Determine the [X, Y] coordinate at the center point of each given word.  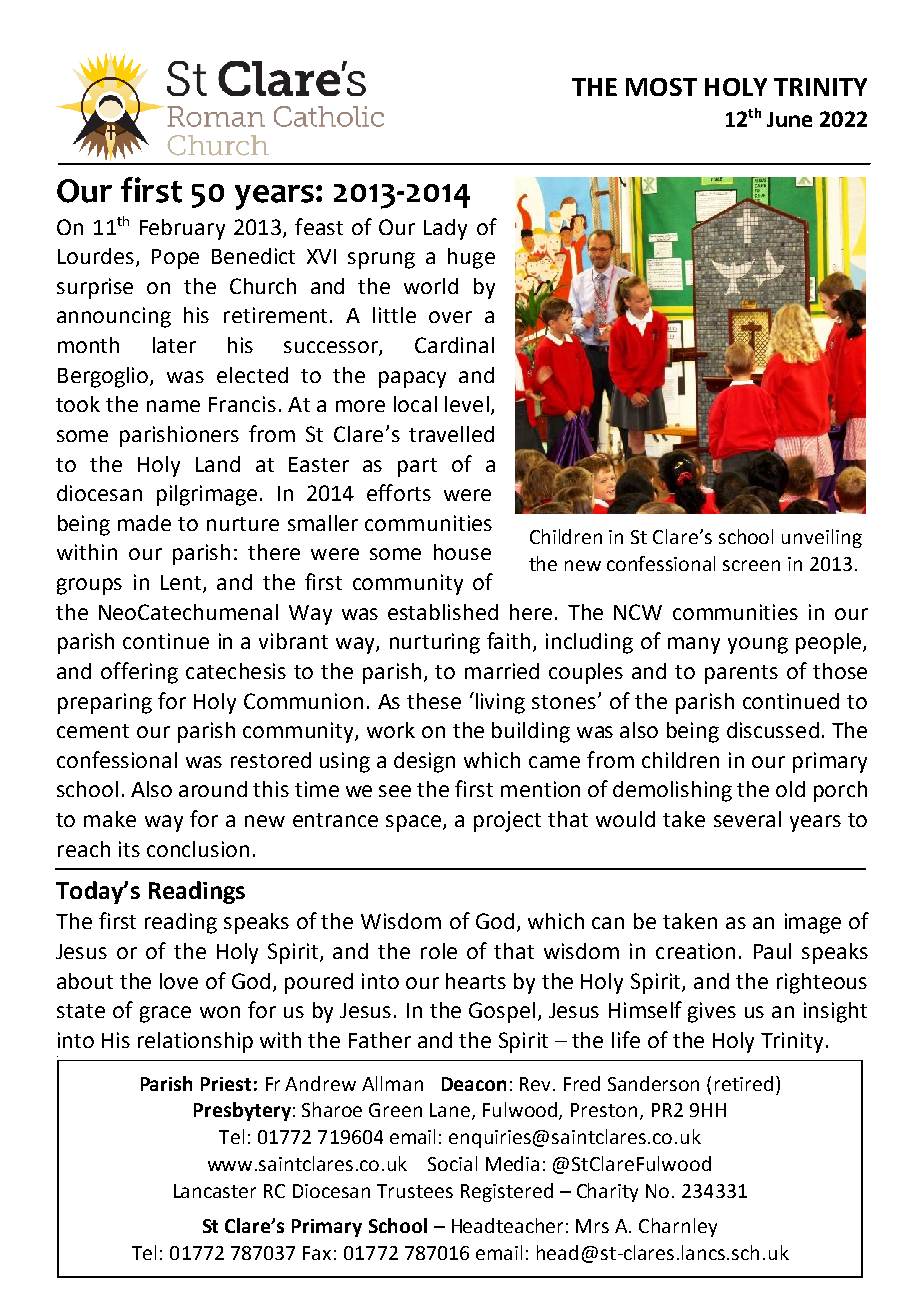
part [417, 467]
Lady [445, 229]
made [144, 523]
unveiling [822, 538]
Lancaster [215, 1191]
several [747, 819]
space [415, 823]
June [789, 119]
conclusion [198, 849]
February [182, 229]
